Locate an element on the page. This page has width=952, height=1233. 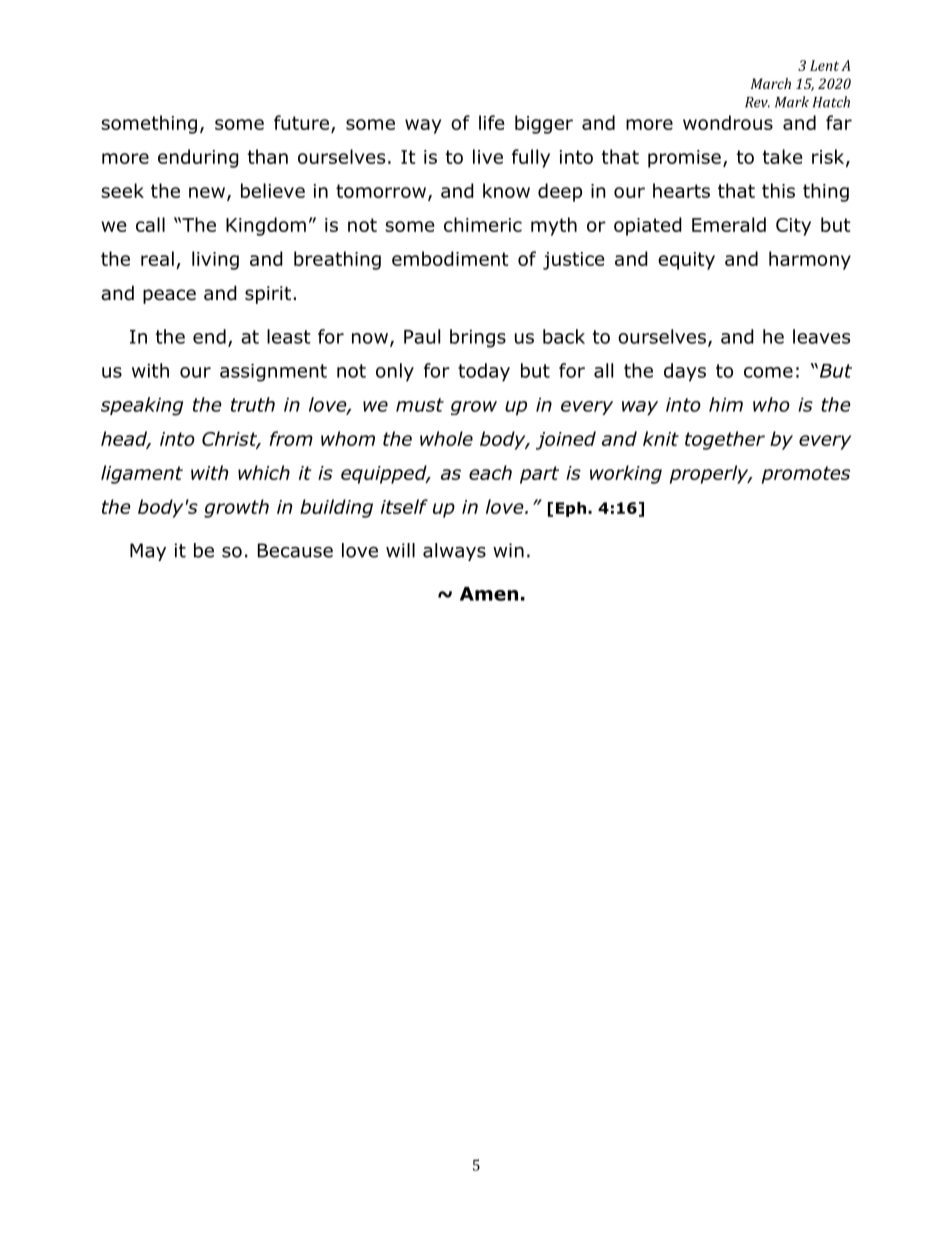
chimeric is located at coordinates (483, 224).
